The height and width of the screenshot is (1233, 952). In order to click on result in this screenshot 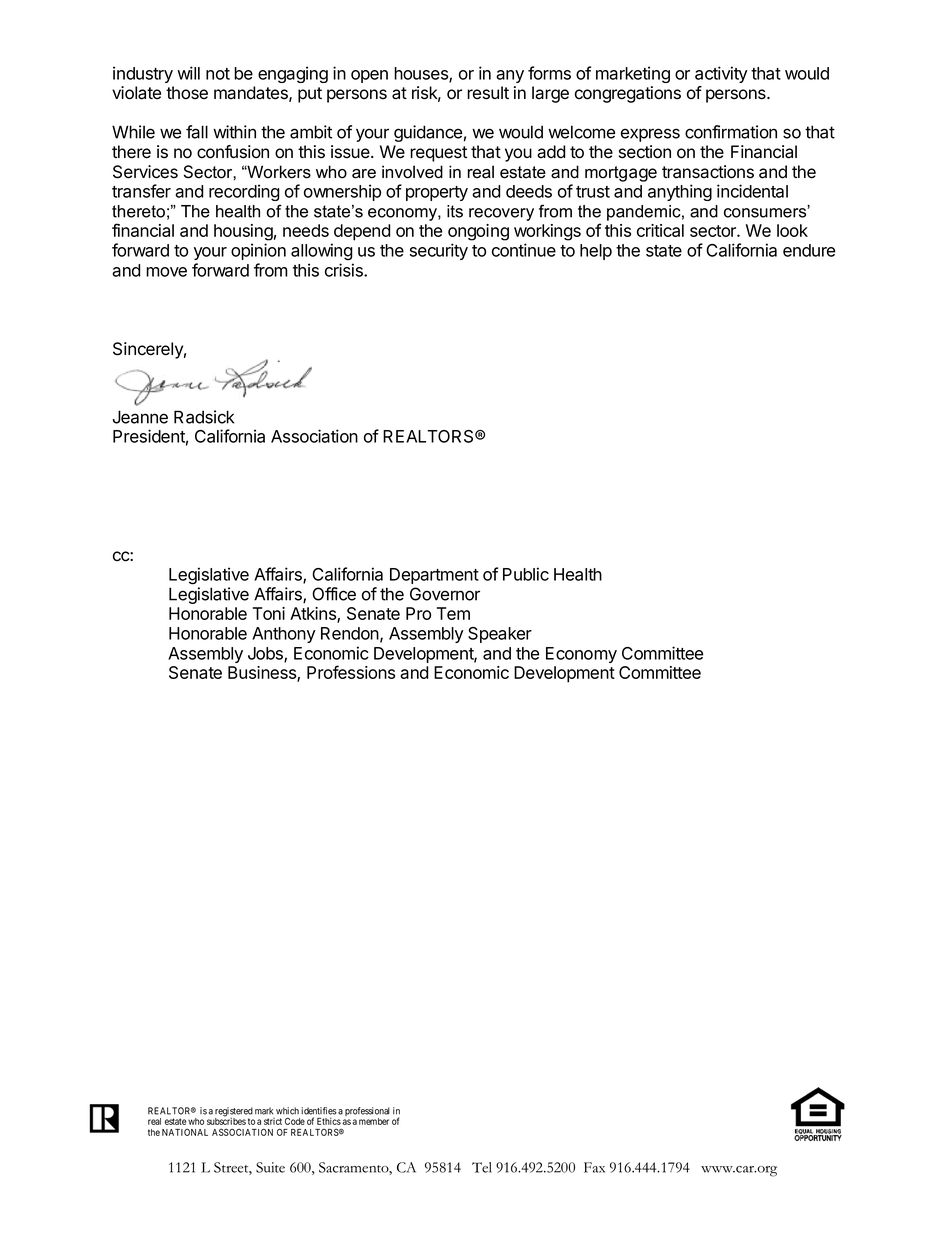, I will do `click(488, 93)`.
